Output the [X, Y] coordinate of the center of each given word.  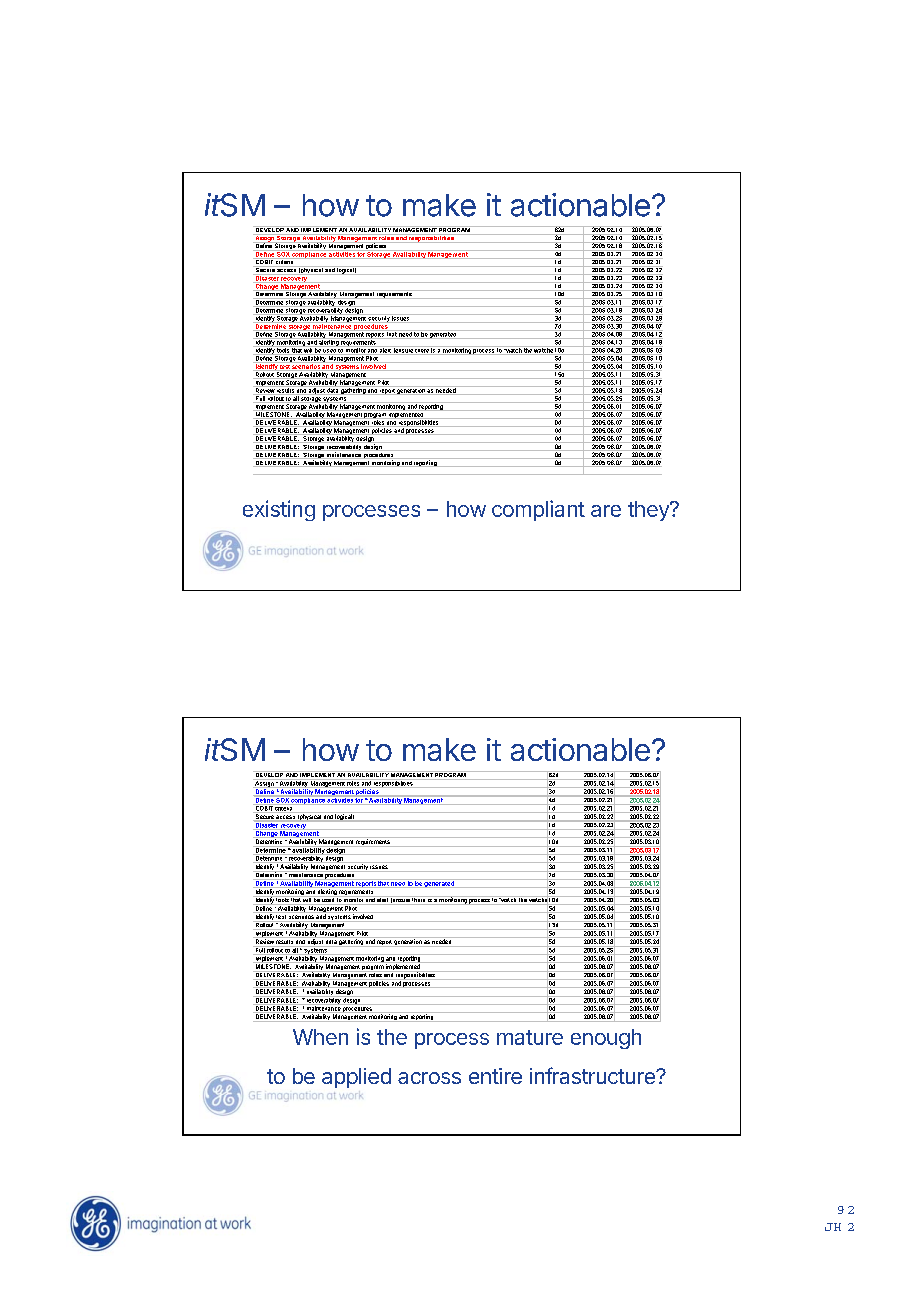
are [606, 511]
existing [279, 510]
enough [606, 1039]
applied [356, 1078]
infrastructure [593, 1075]
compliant [538, 510]
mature [530, 1037]
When [320, 1037]
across [429, 1078]
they [649, 511]
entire [495, 1076]
